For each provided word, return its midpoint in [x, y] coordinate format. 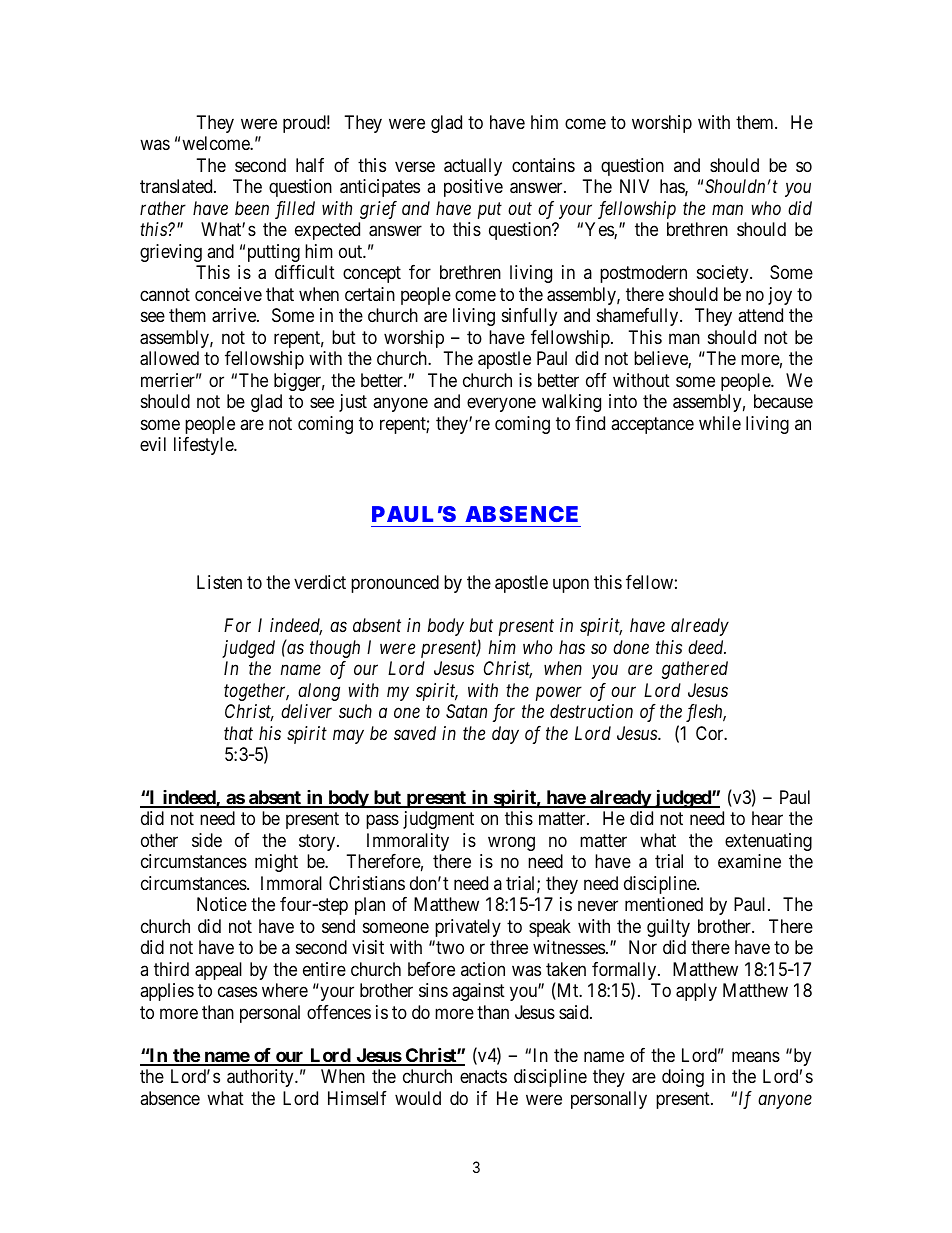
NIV [634, 186]
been [252, 208]
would [418, 1098]
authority [261, 1078]
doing [683, 1078]
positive [473, 188]
